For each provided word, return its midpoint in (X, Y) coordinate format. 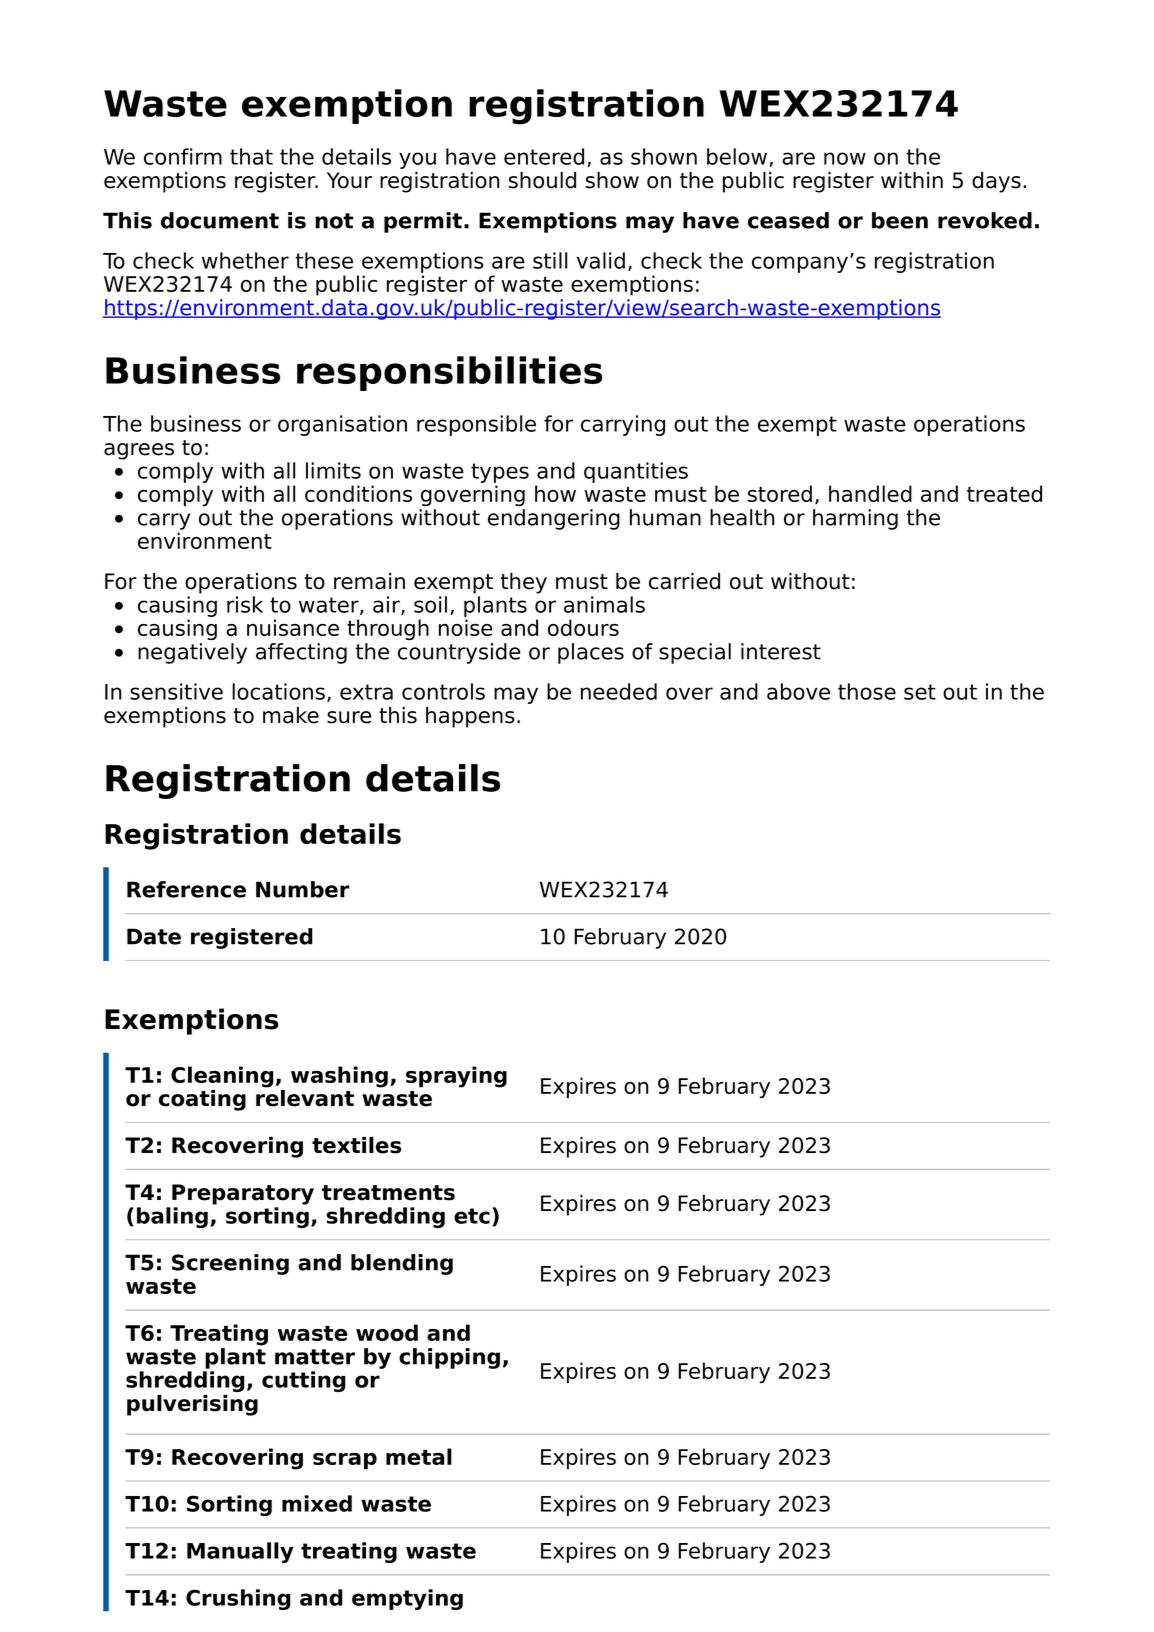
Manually (240, 1552)
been (900, 220)
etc (472, 1216)
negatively (192, 653)
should (542, 180)
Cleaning (222, 1077)
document (220, 220)
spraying (456, 1077)
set (920, 692)
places (591, 653)
